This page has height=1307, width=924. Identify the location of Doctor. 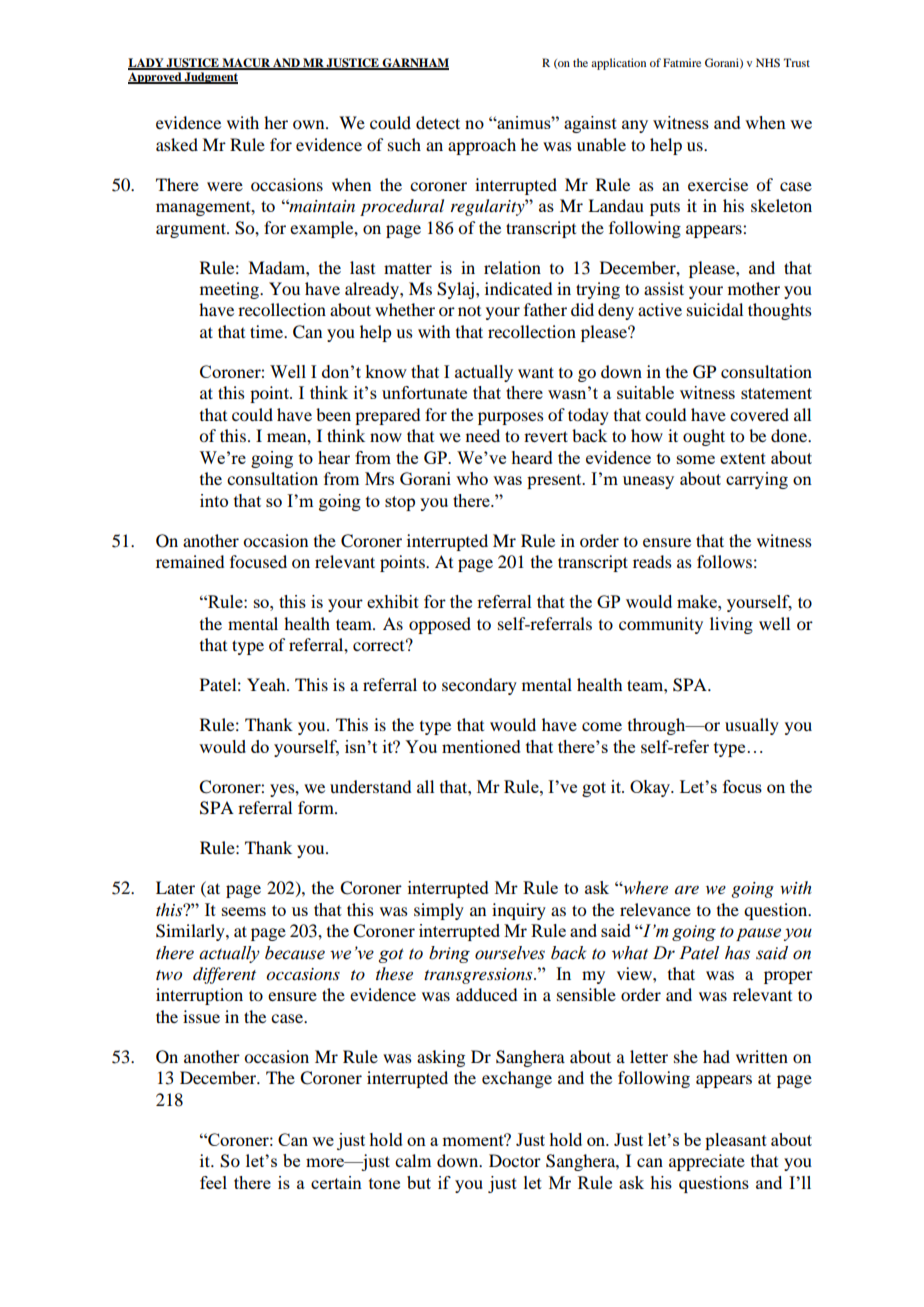
(515, 1160).
